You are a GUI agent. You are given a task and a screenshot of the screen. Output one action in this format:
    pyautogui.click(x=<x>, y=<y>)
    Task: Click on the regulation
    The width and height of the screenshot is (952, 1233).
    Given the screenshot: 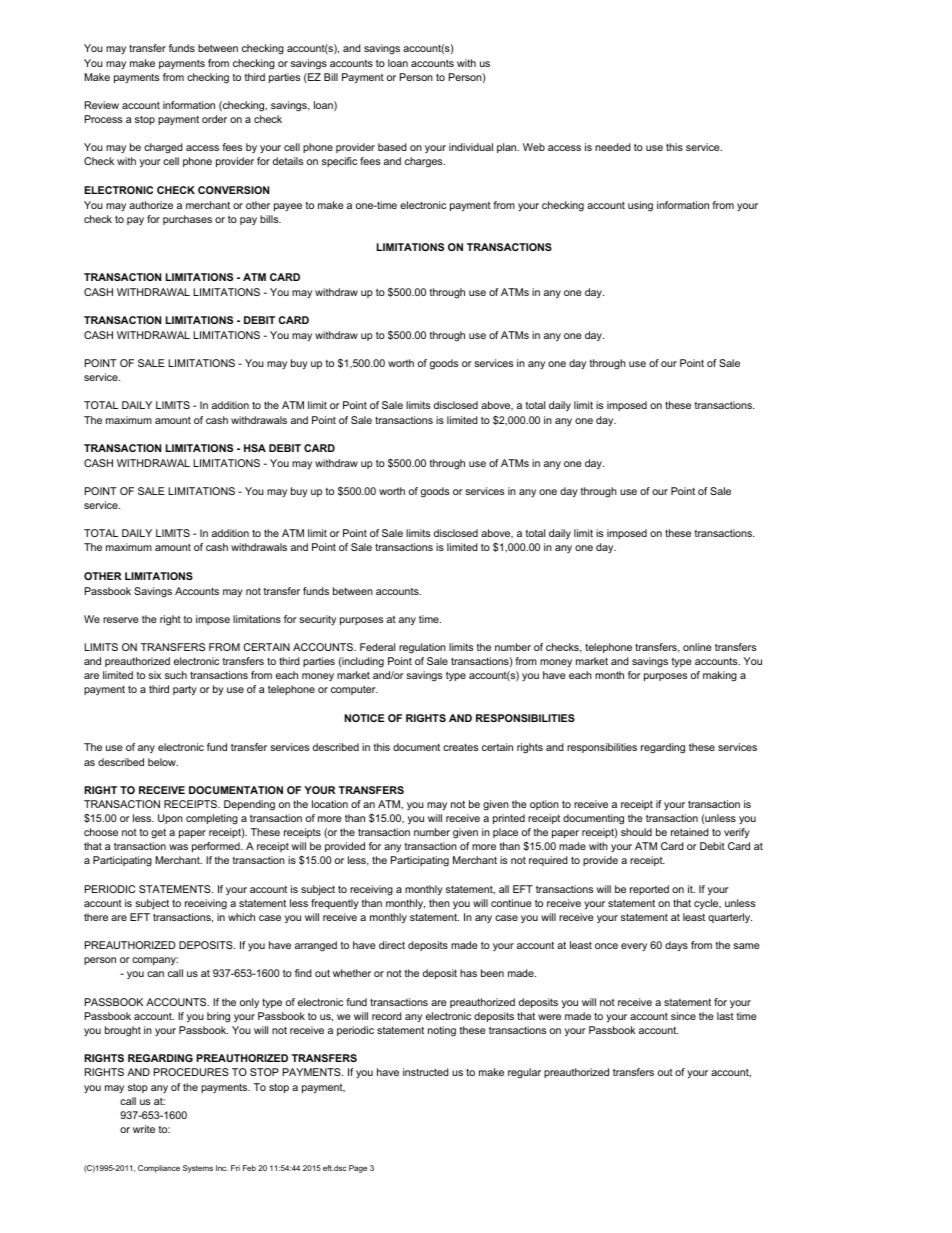 What is the action you would take?
    pyautogui.click(x=422, y=648)
